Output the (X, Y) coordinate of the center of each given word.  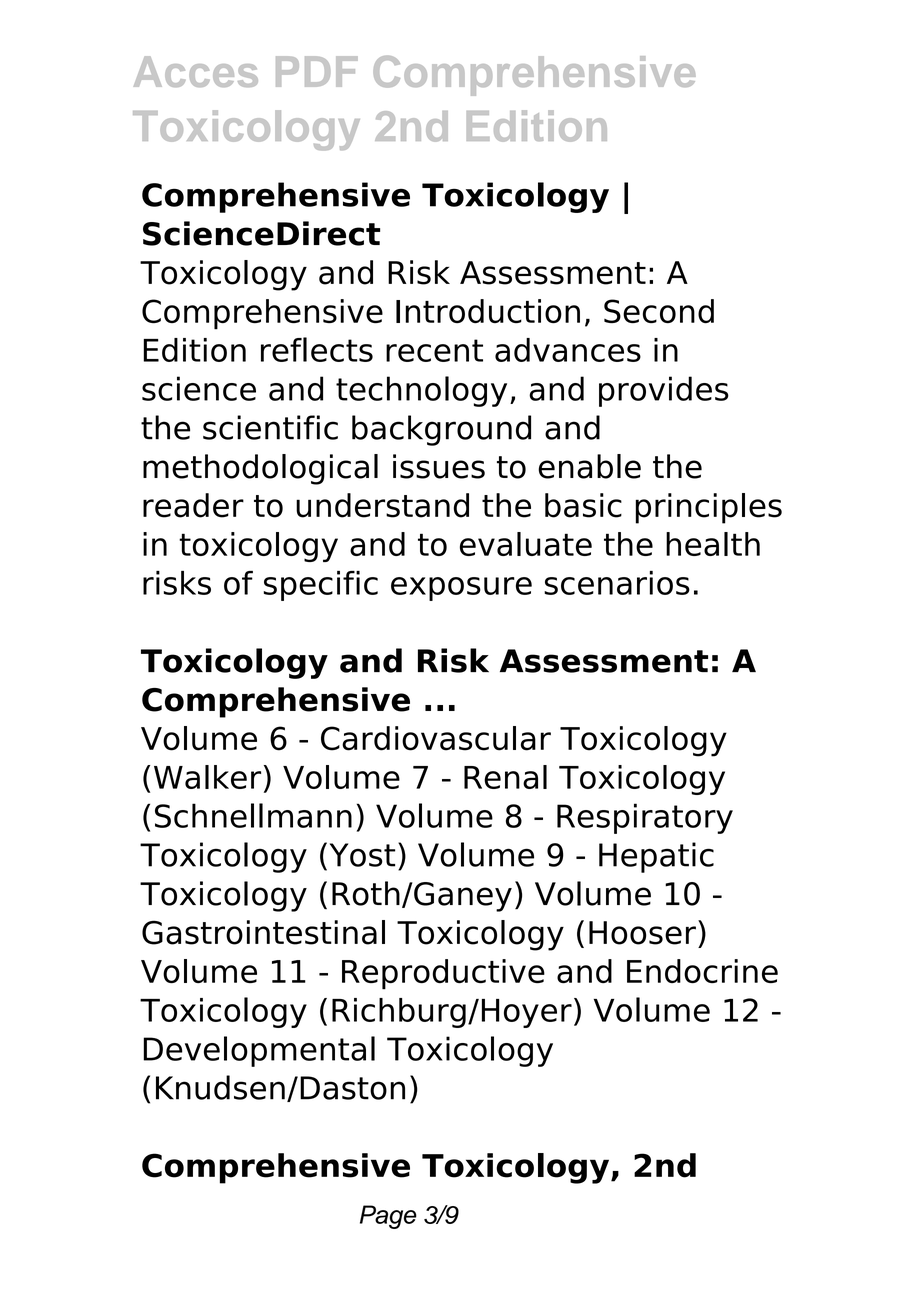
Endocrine (702, 971)
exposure (461, 589)
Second (659, 311)
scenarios (617, 583)
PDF (317, 71)
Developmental (259, 1051)
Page (388, 1217)
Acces (196, 71)
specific (321, 586)
